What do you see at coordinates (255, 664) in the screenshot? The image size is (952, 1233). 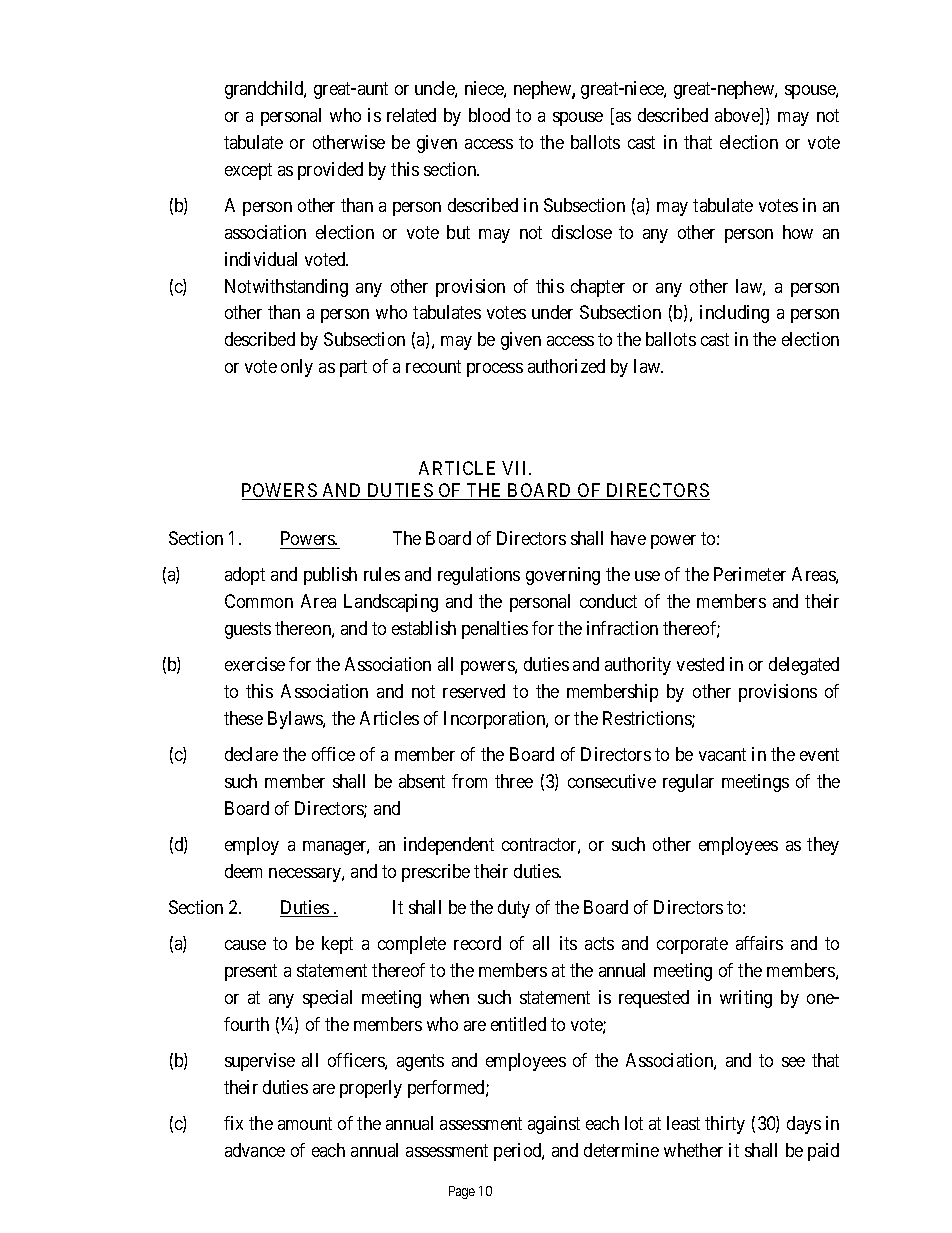 I see `exercise` at bounding box center [255, 664].
